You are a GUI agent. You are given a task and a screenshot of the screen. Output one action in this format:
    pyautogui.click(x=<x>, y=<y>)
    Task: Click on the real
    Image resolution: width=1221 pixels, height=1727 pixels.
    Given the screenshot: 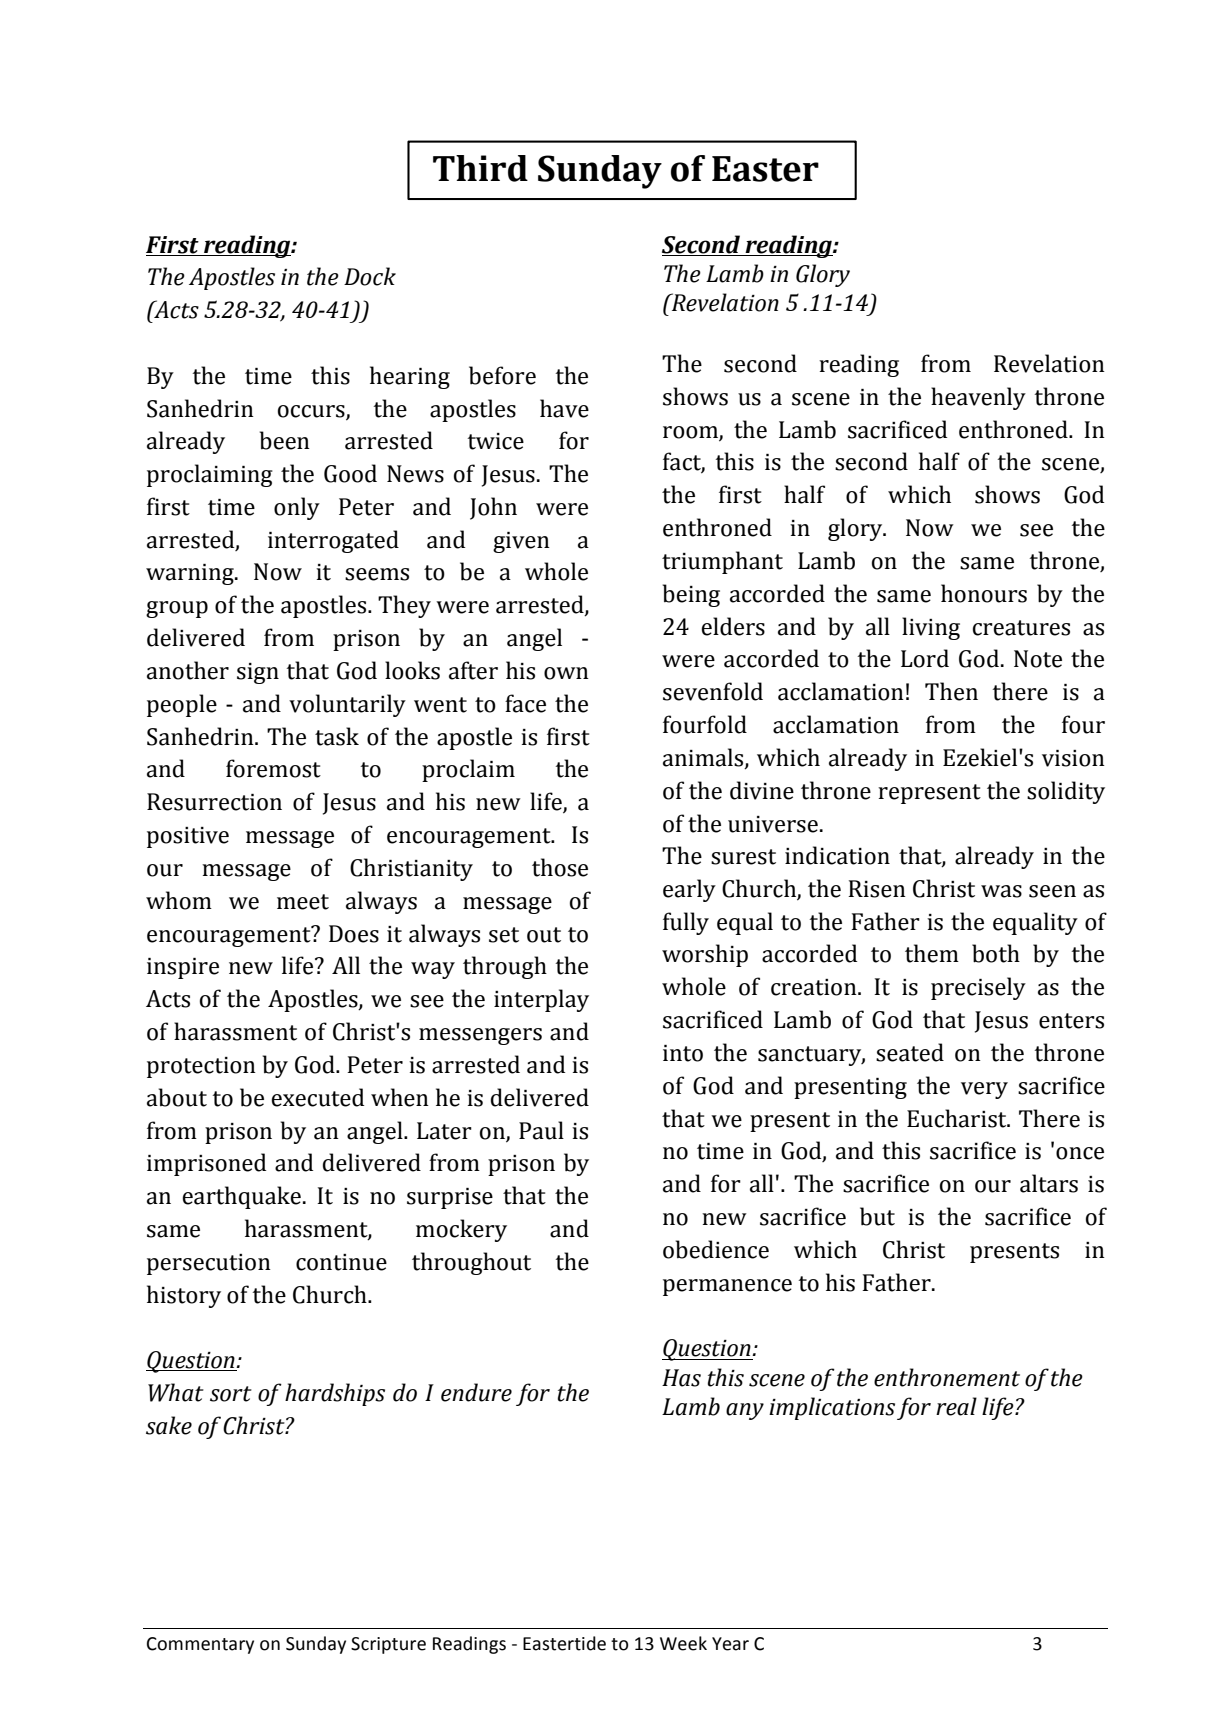 What is the action you would take?
    pyautogui.click(x=956, y=1406)
